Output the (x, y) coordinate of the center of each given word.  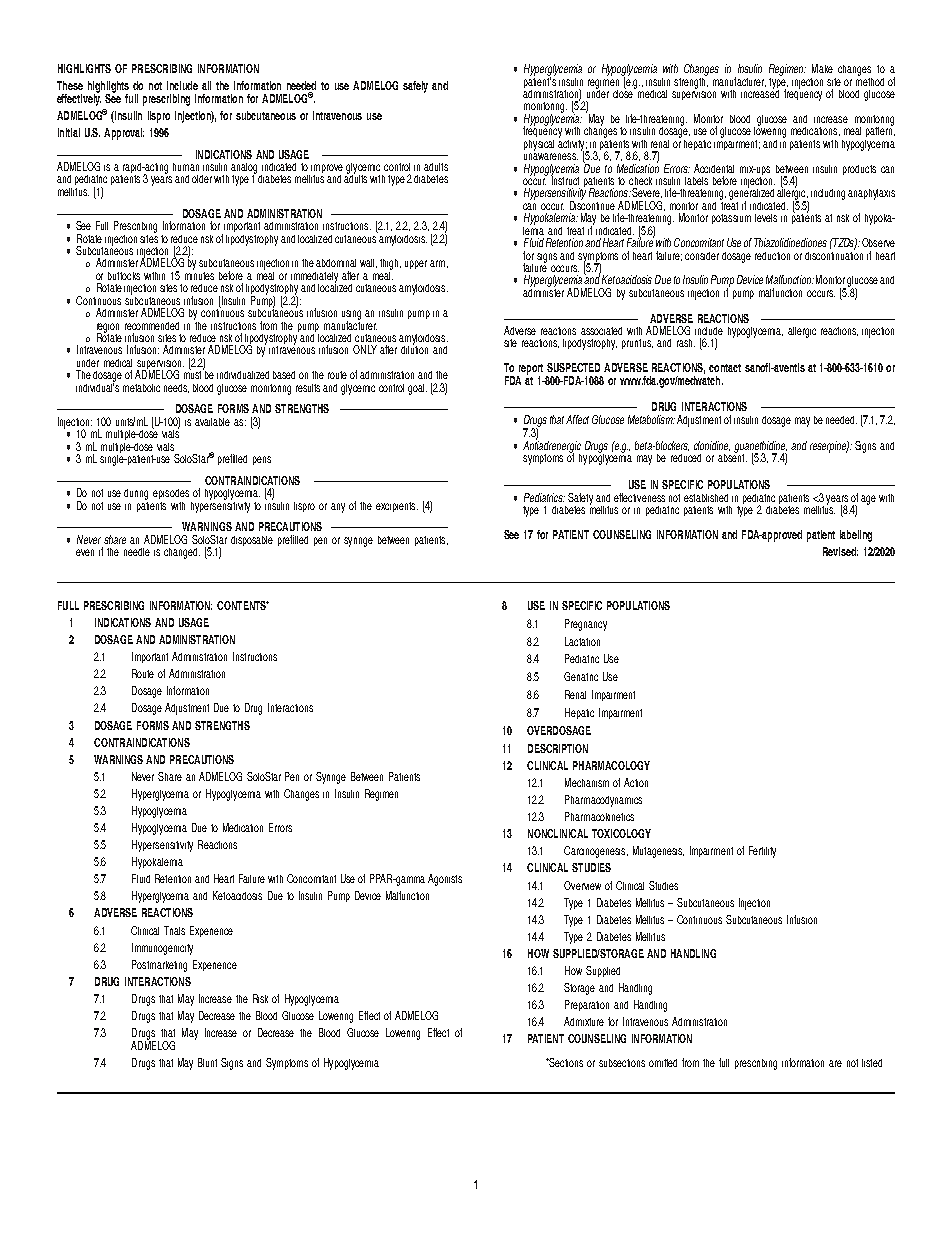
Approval (124, 134)
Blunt (207, 1062)
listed (872, 1063)
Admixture (584, 1021)
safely (415, 87)
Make (822, 68)
